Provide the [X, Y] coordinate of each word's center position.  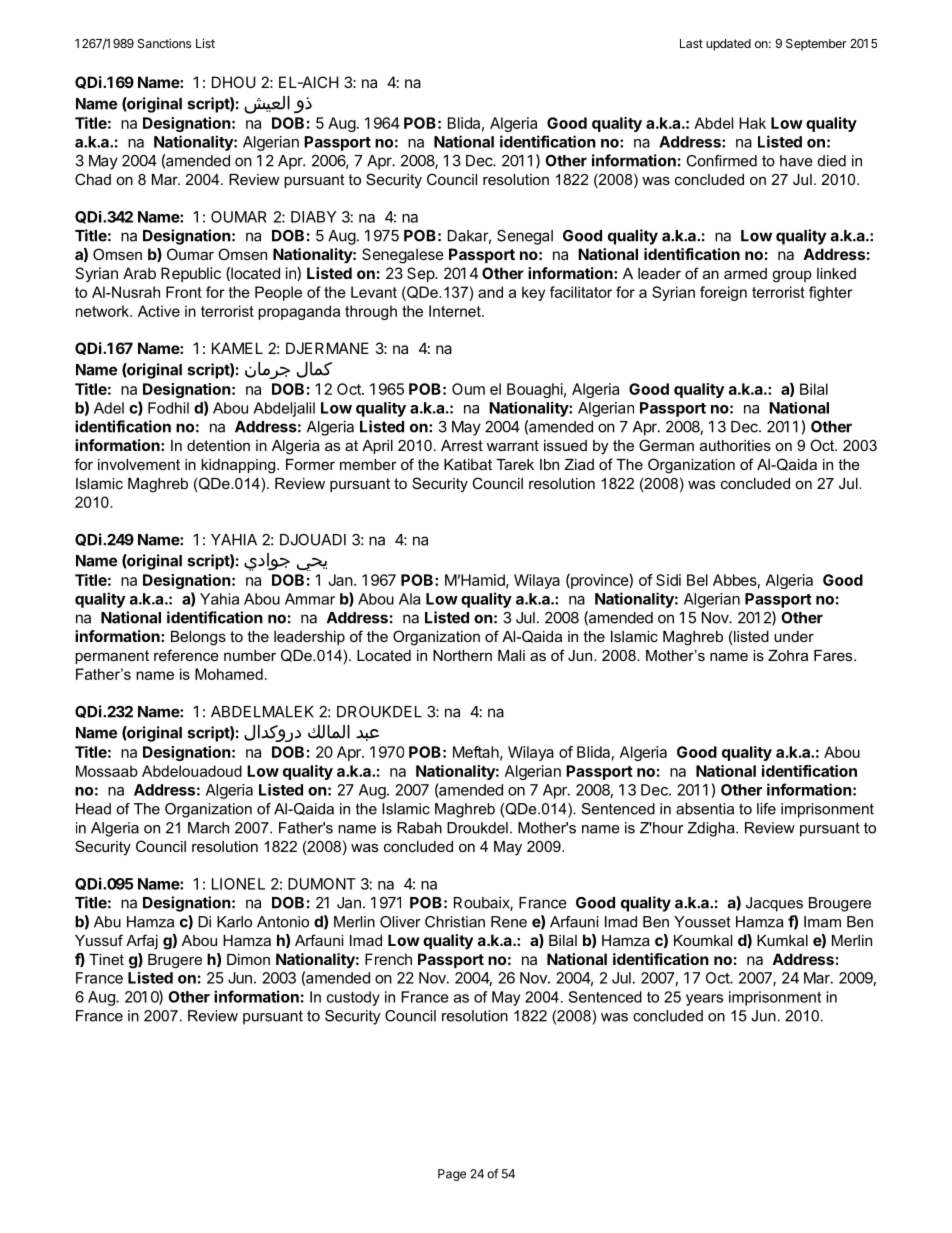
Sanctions [164, 43]
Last [691, 43]
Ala [410, 599]
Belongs [198, 638]
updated [728, 45]
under [794, 636]
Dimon [248, 959]
